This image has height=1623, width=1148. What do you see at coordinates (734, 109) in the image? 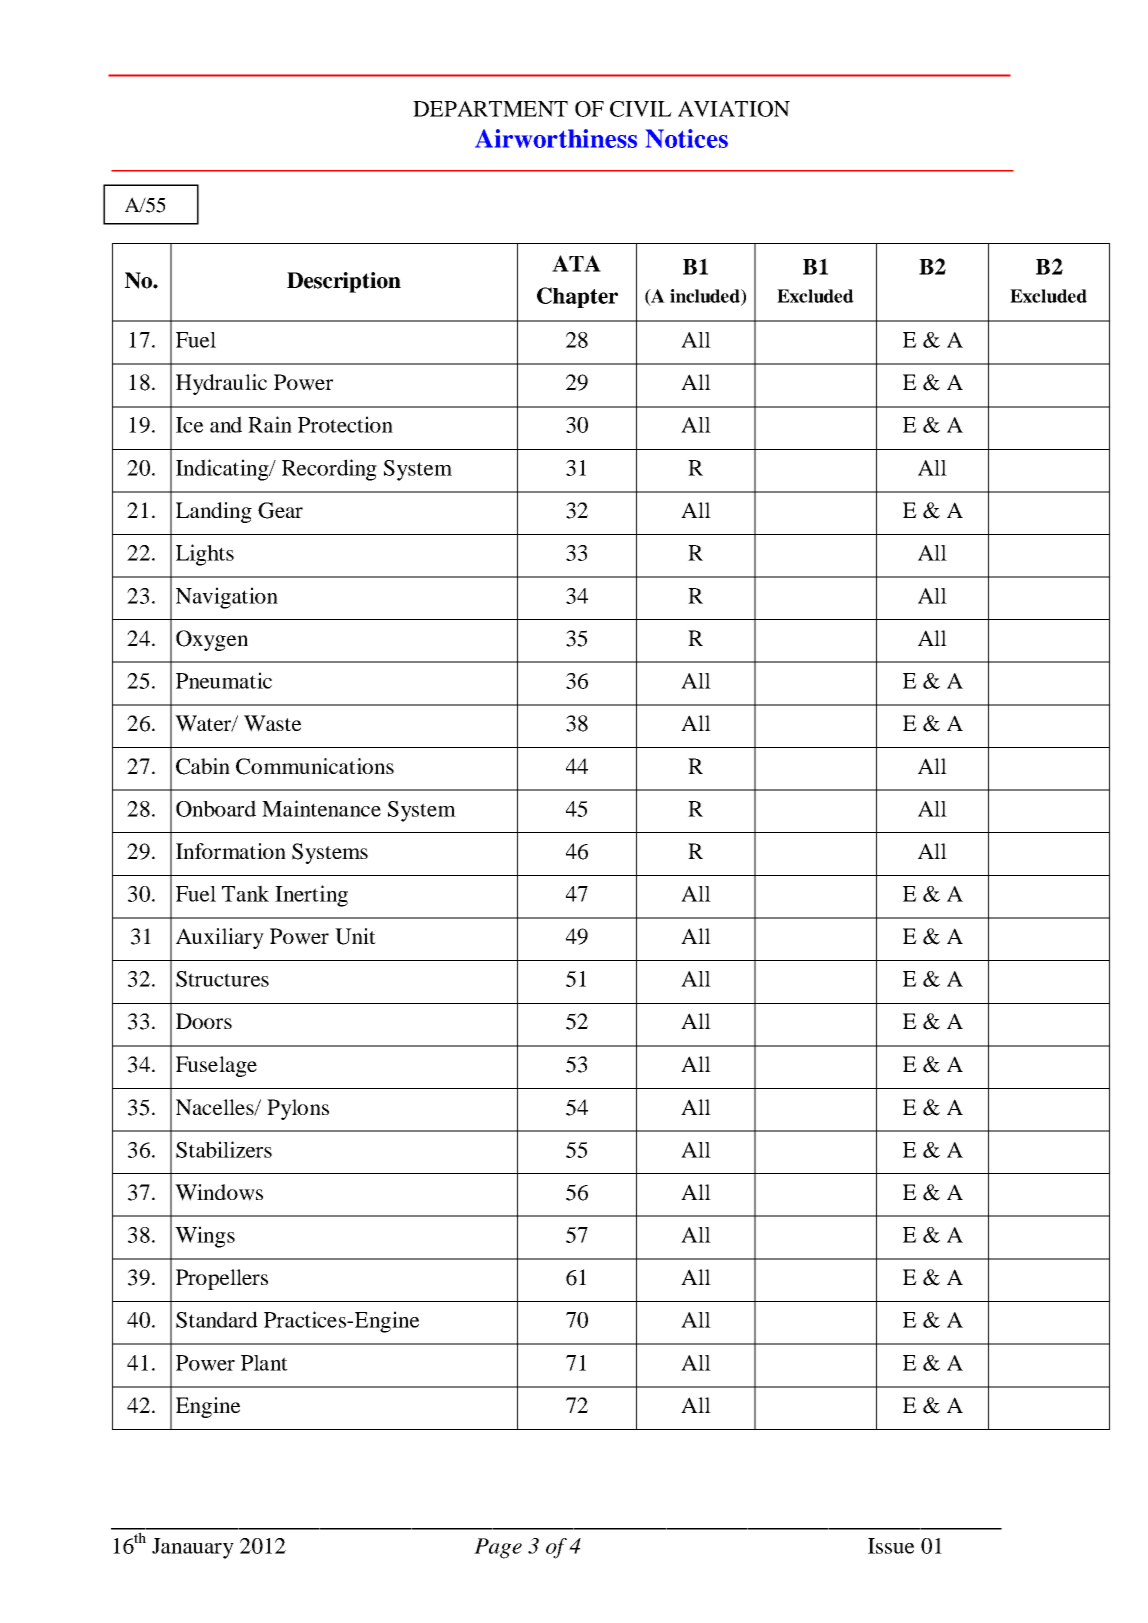
I see `AVIATION` at bounding box center [734, 109].
